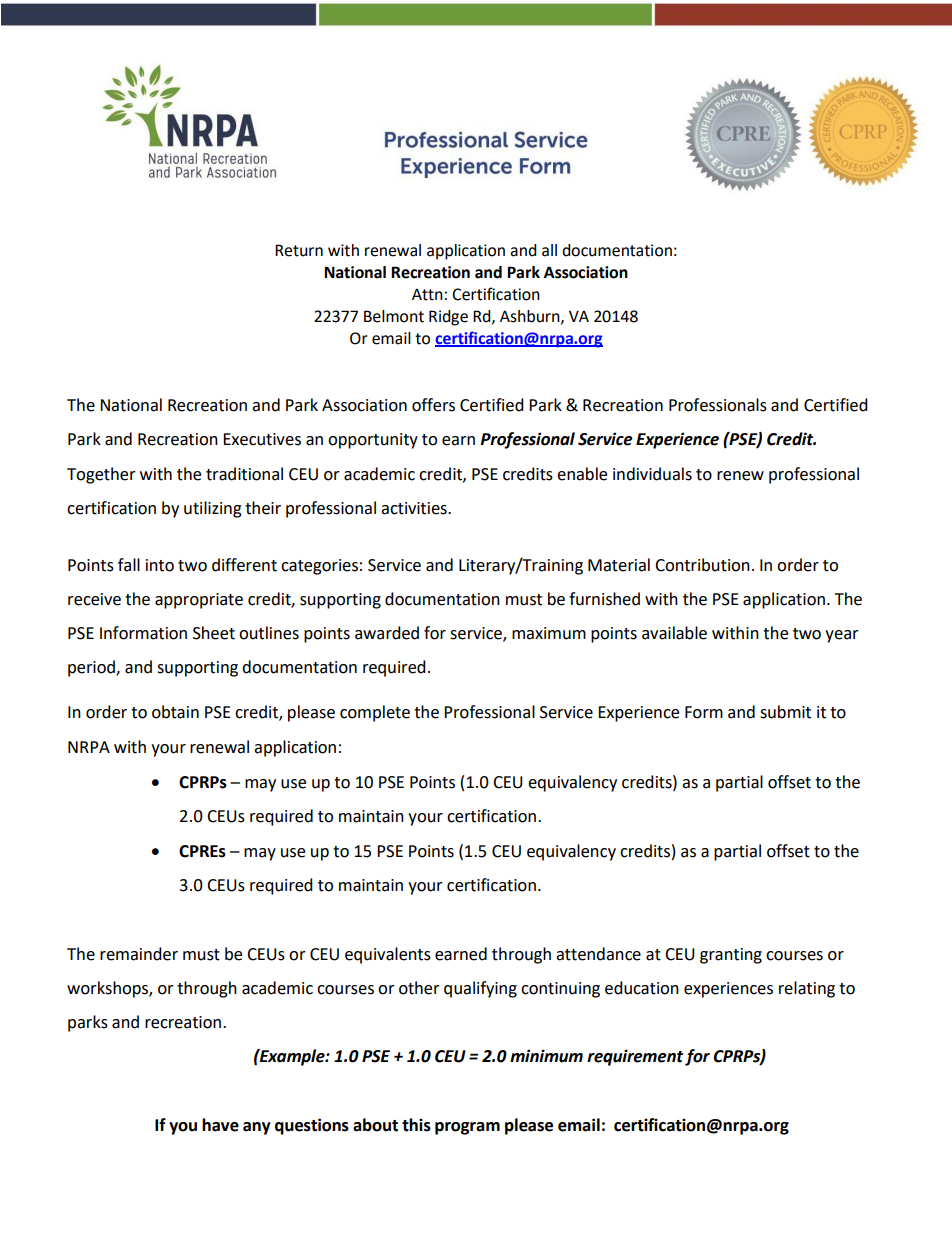 This page has width=952, height=1233. I want to click on program, so click(467, 1128).
